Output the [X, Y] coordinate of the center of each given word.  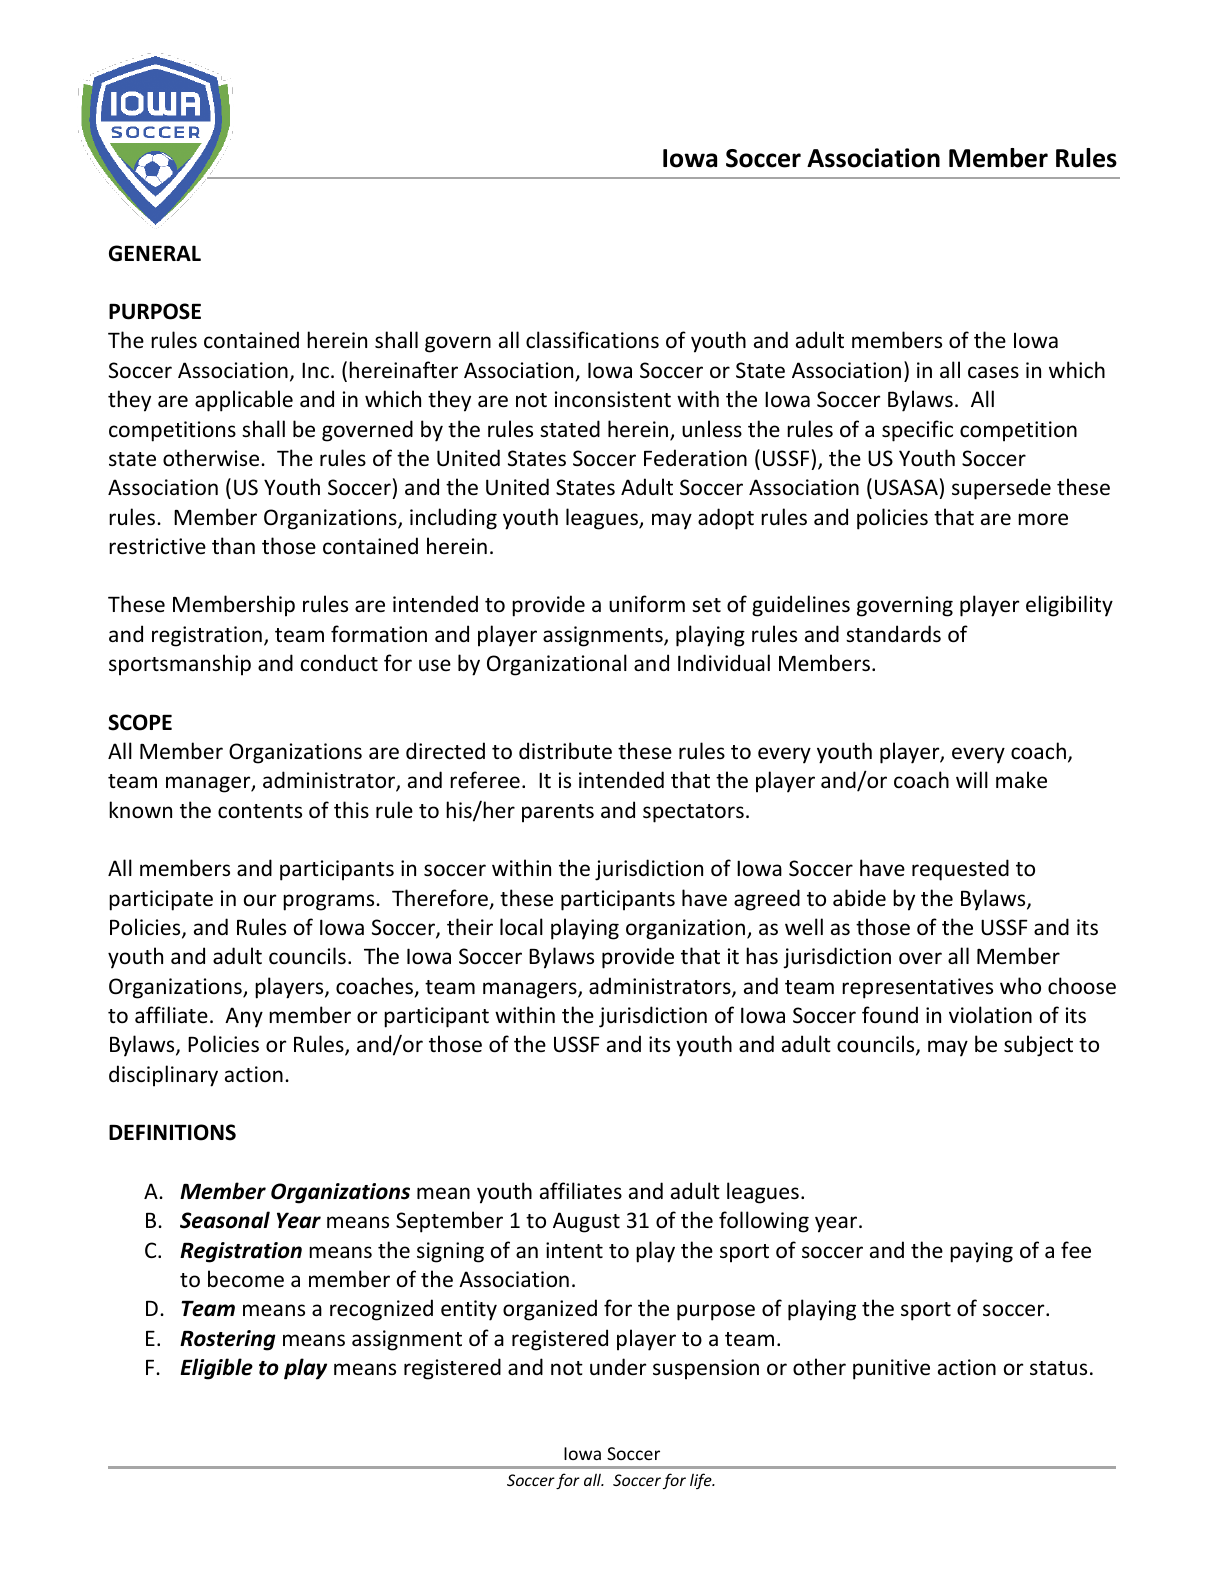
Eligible [217, 1369]
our [260, 900]
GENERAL [155, 253]
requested [960, 870]
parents [558, 813]
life [702, 1481]
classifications [592, 340]
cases [993, 372]
